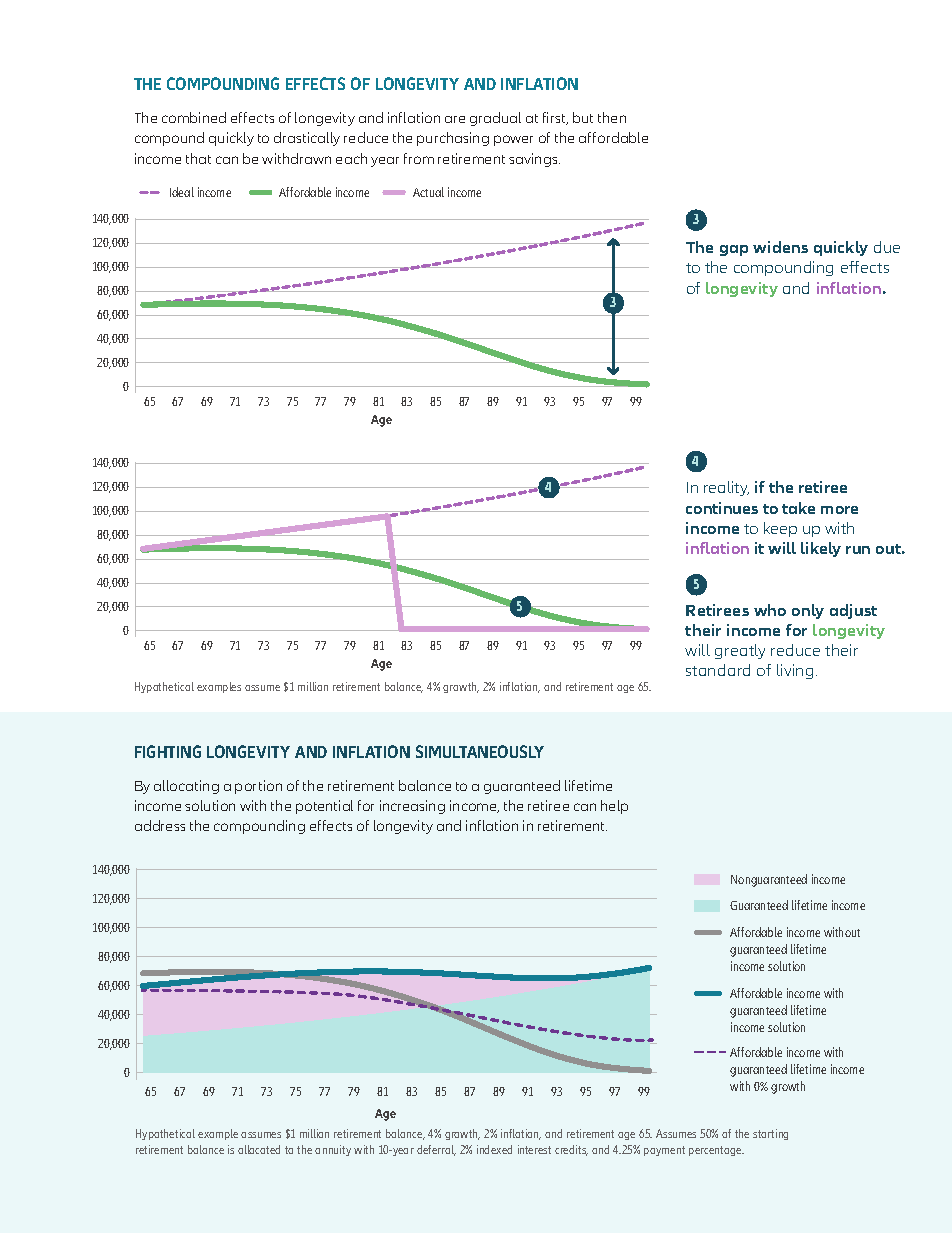 The width and height of the screenshot is (952, 1233). Describe the element at coordinates (168, 751) in the screenshot. I see `FIGHTING` at that location.
